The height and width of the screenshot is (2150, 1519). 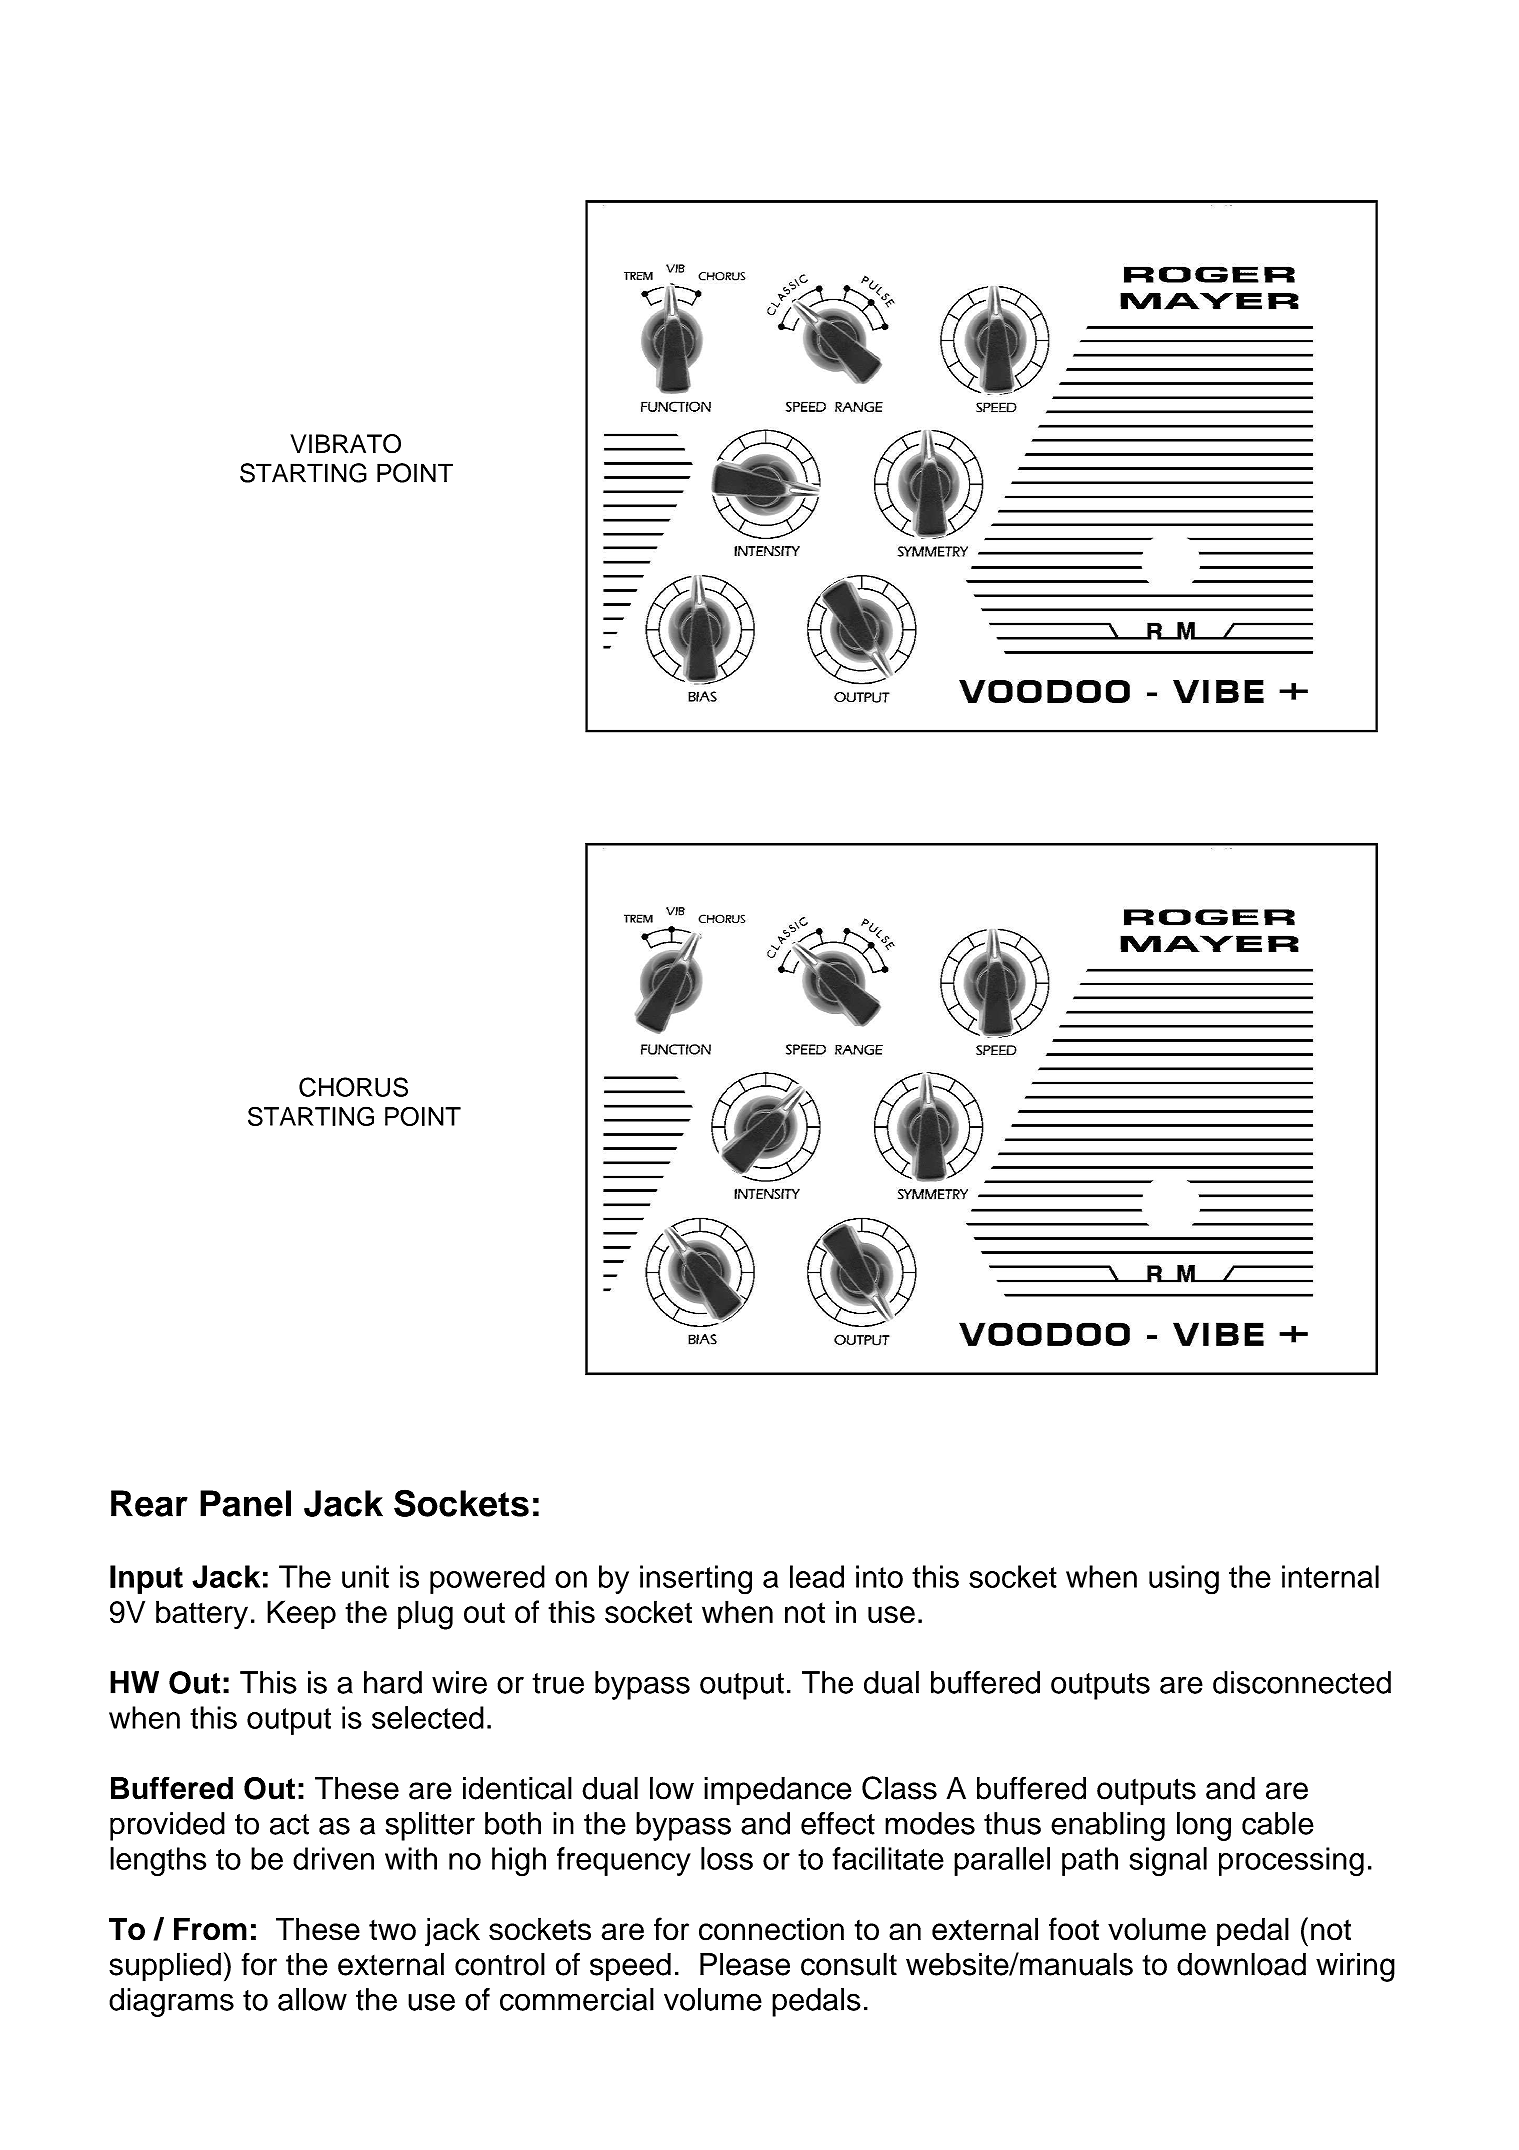 I want to click on lead, so click(x=817, y=1576).
